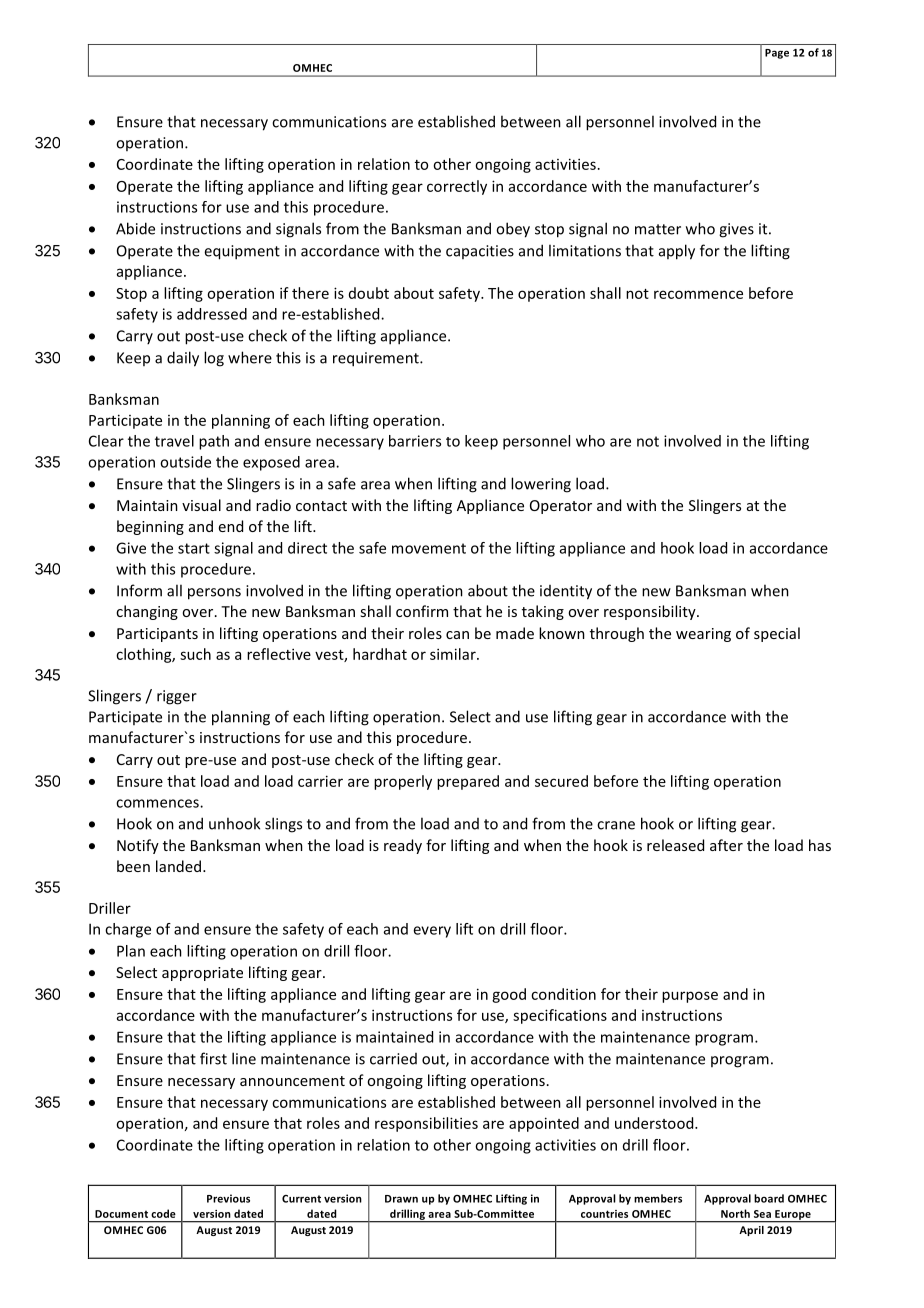 This image has width=924, height=1308. I want to click on Abide, so click(135, 228).
